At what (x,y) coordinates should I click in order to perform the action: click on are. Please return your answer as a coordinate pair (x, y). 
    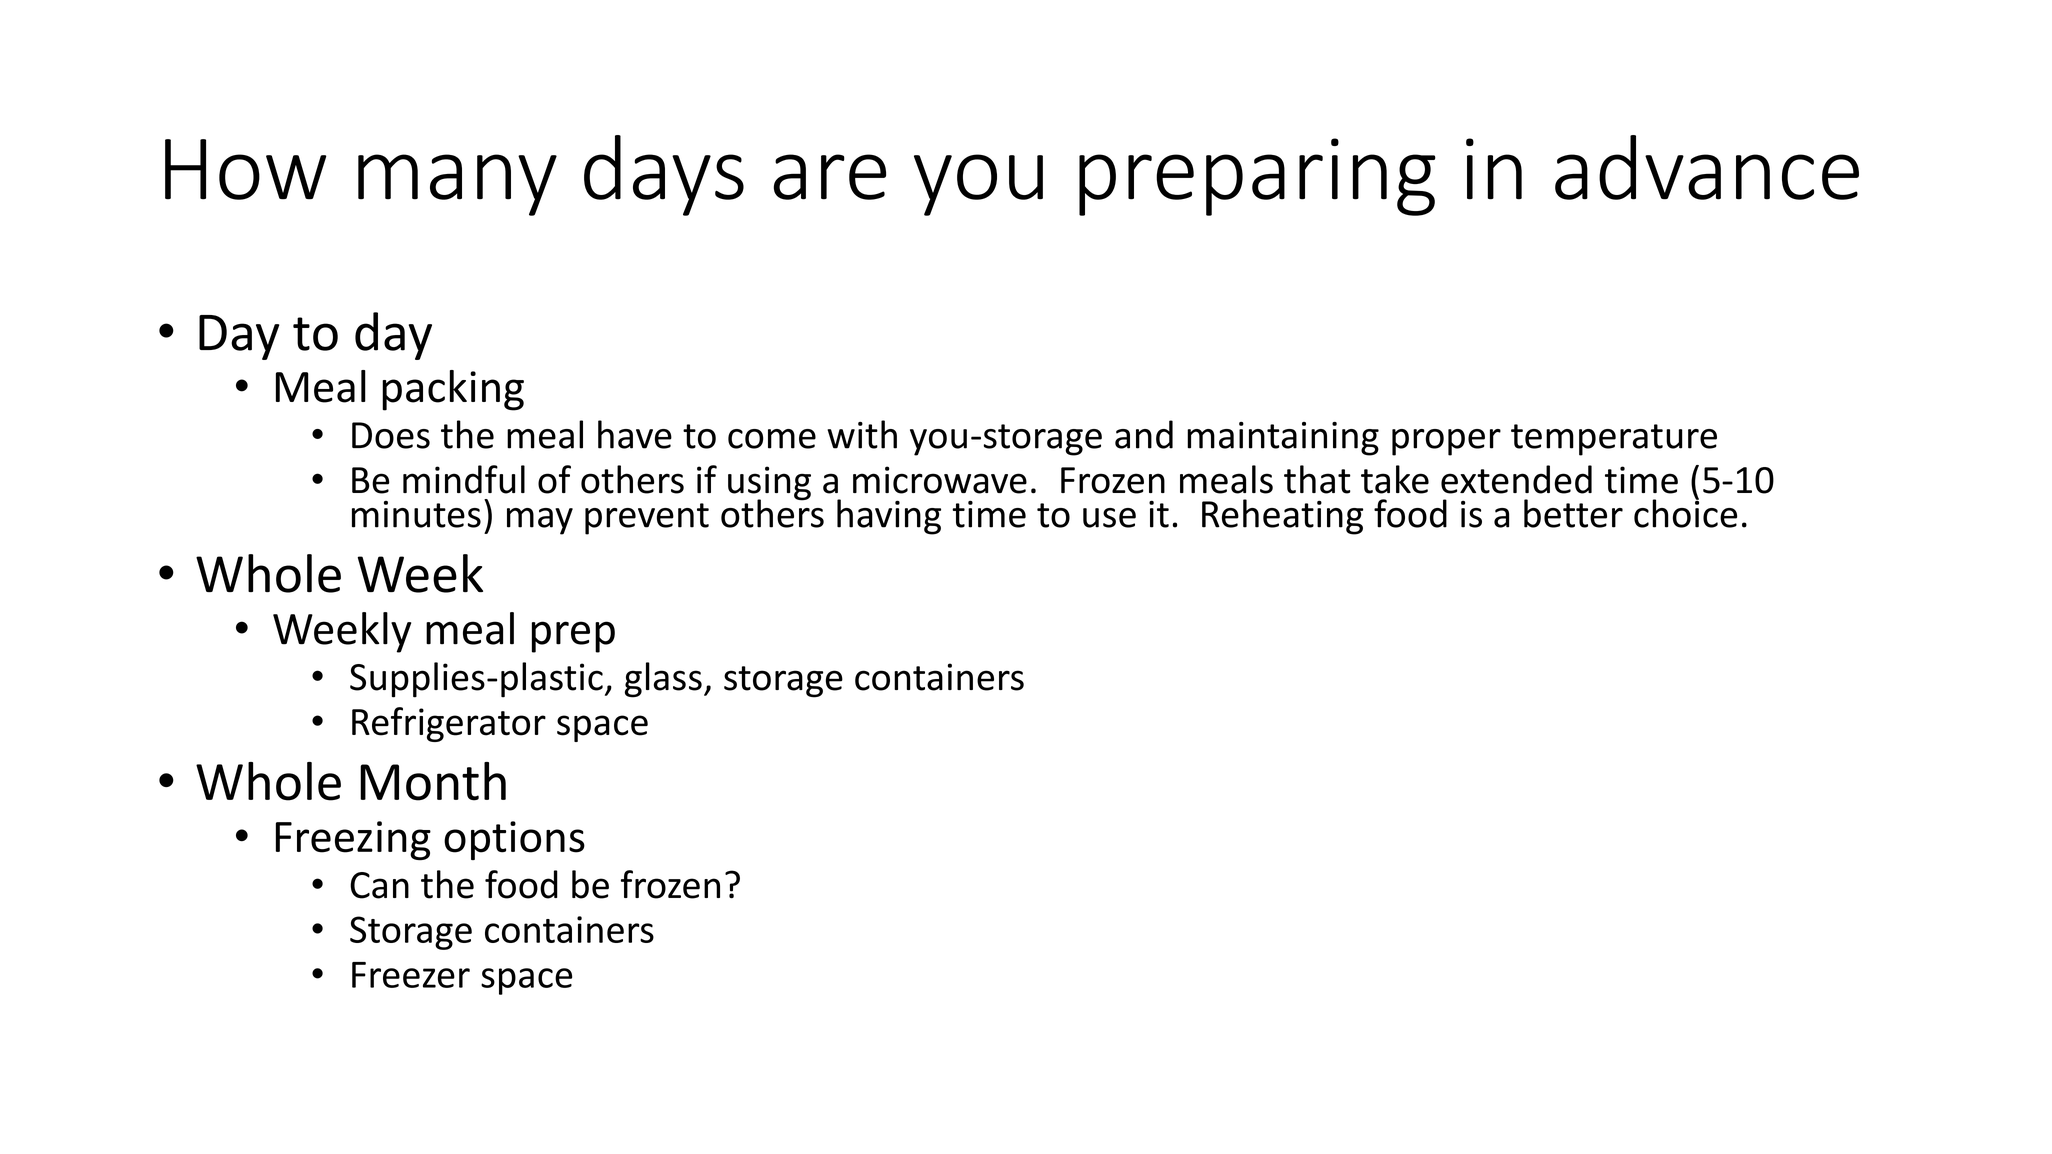
    Looking at the image, I should click on (829, 177).
